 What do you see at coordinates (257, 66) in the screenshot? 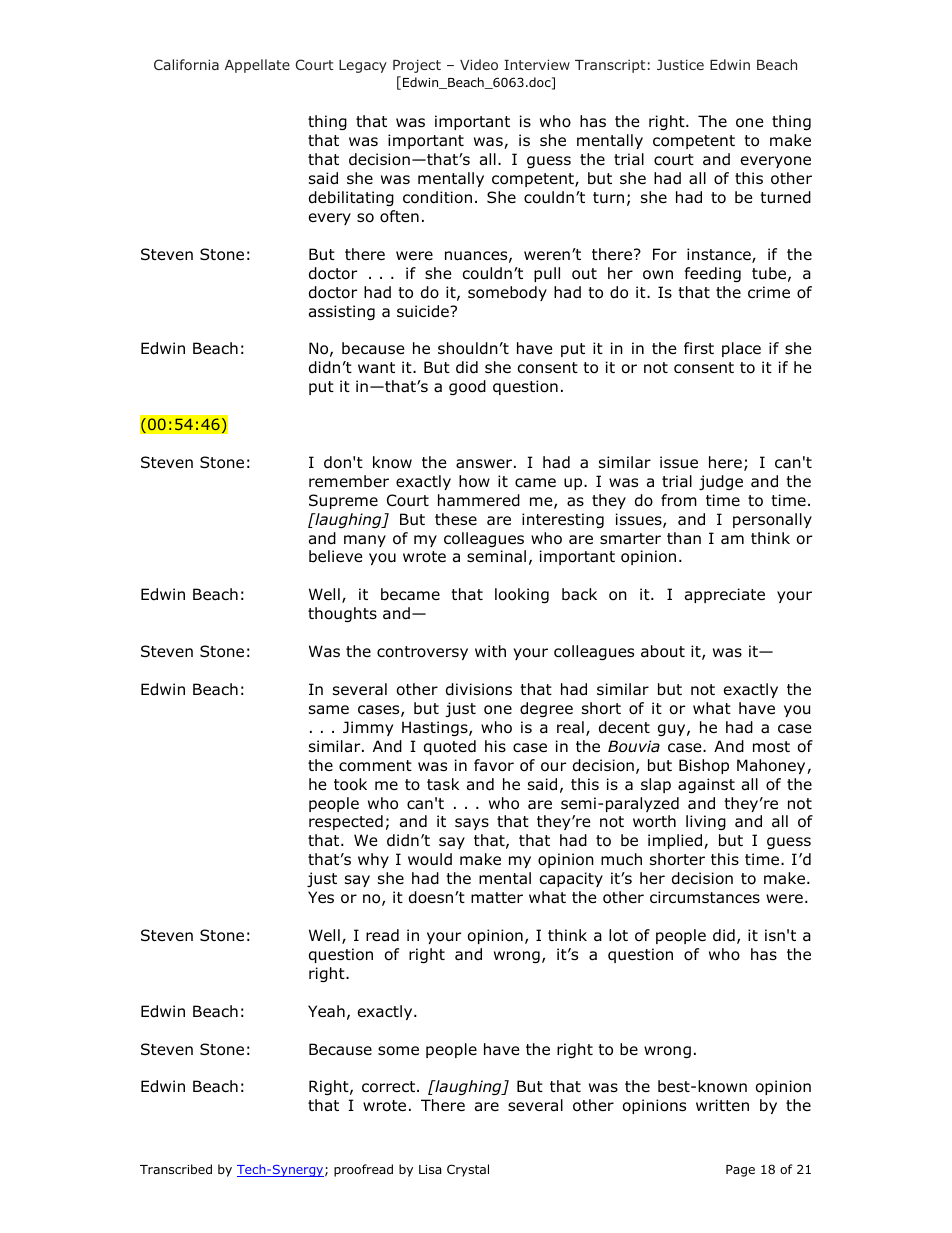
I see `Appellate` at bounding box center [257, 66].
